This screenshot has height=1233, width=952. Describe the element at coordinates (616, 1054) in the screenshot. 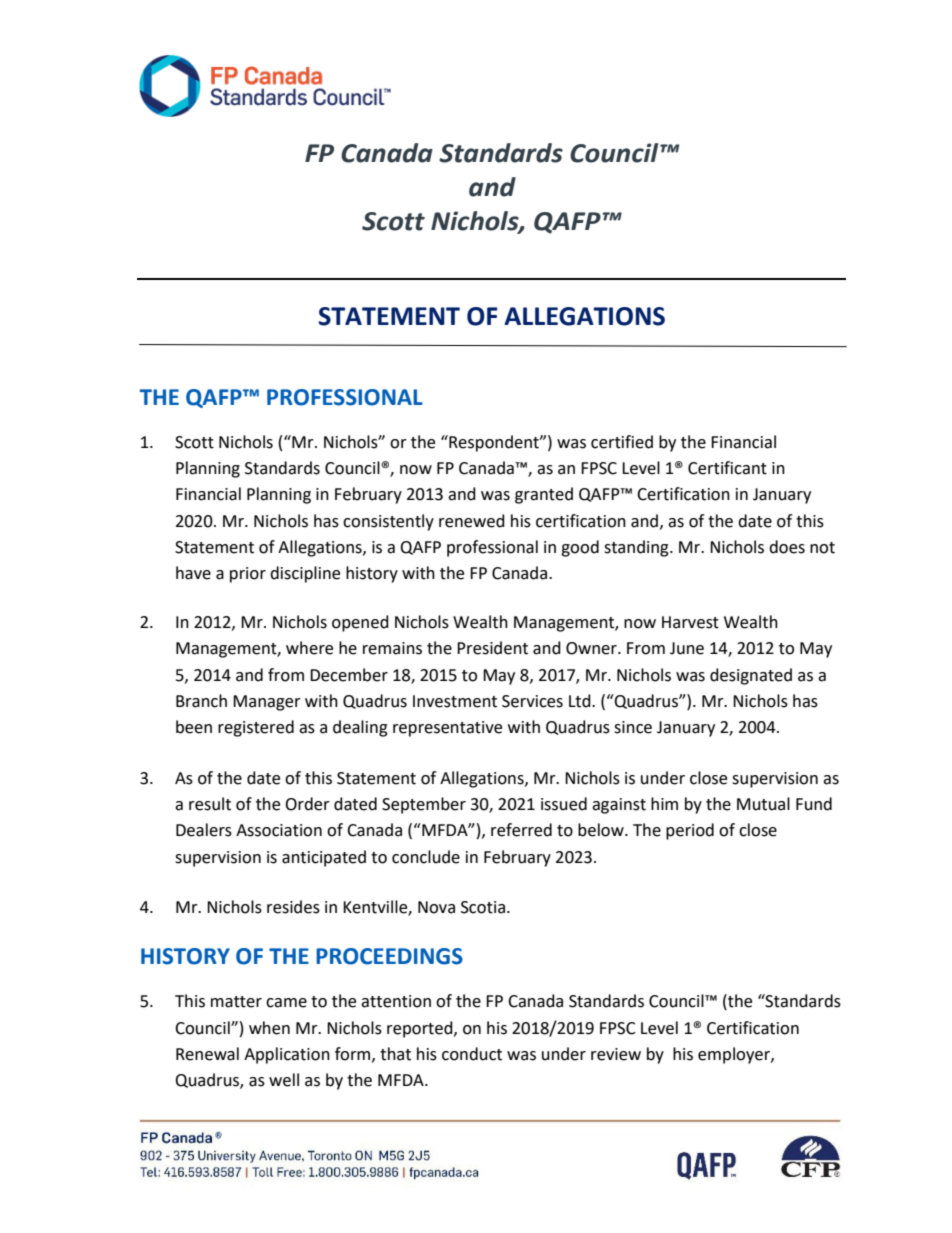

I see `review` at that location.
